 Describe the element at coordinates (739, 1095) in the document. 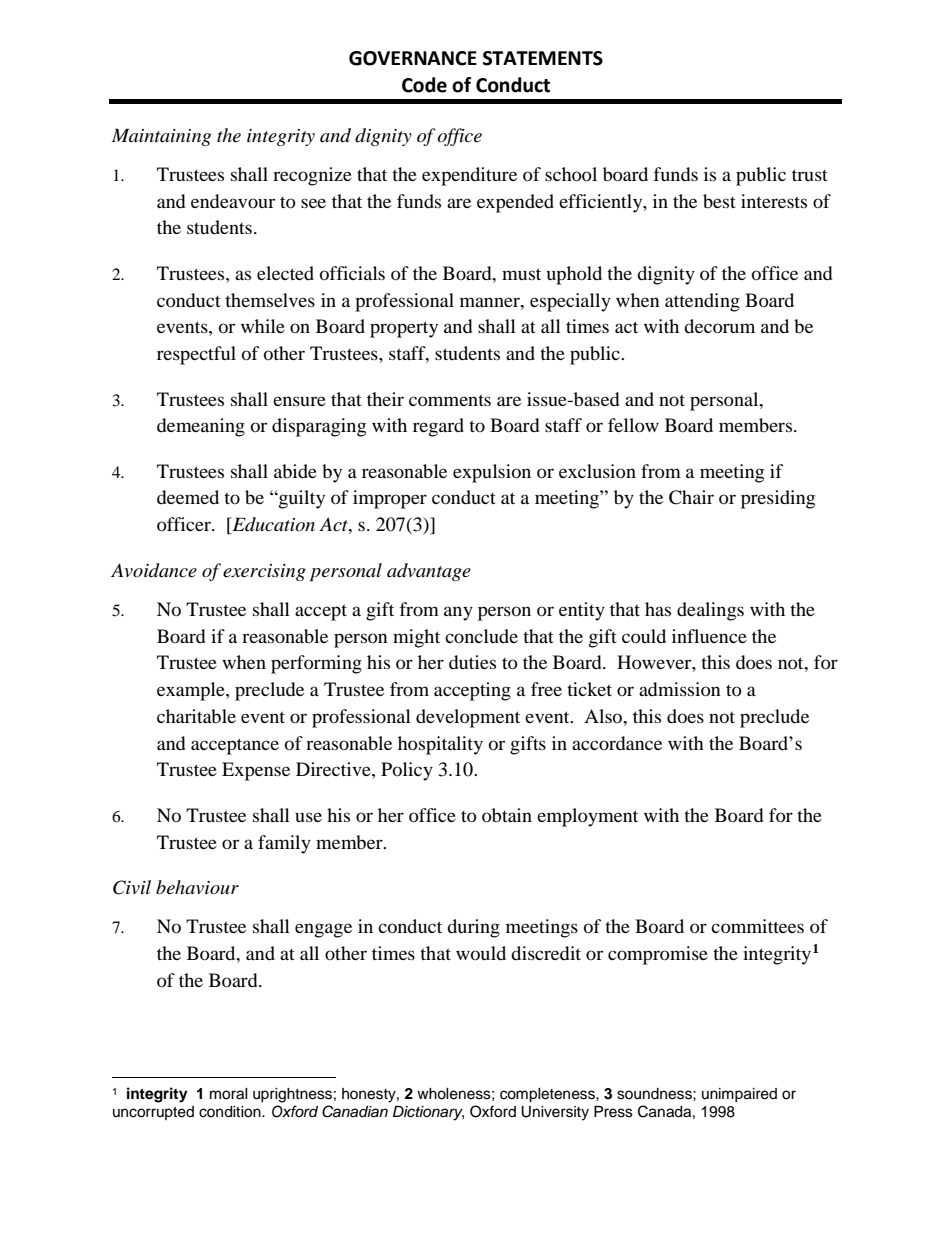

I see `unimpaired` at that location.
